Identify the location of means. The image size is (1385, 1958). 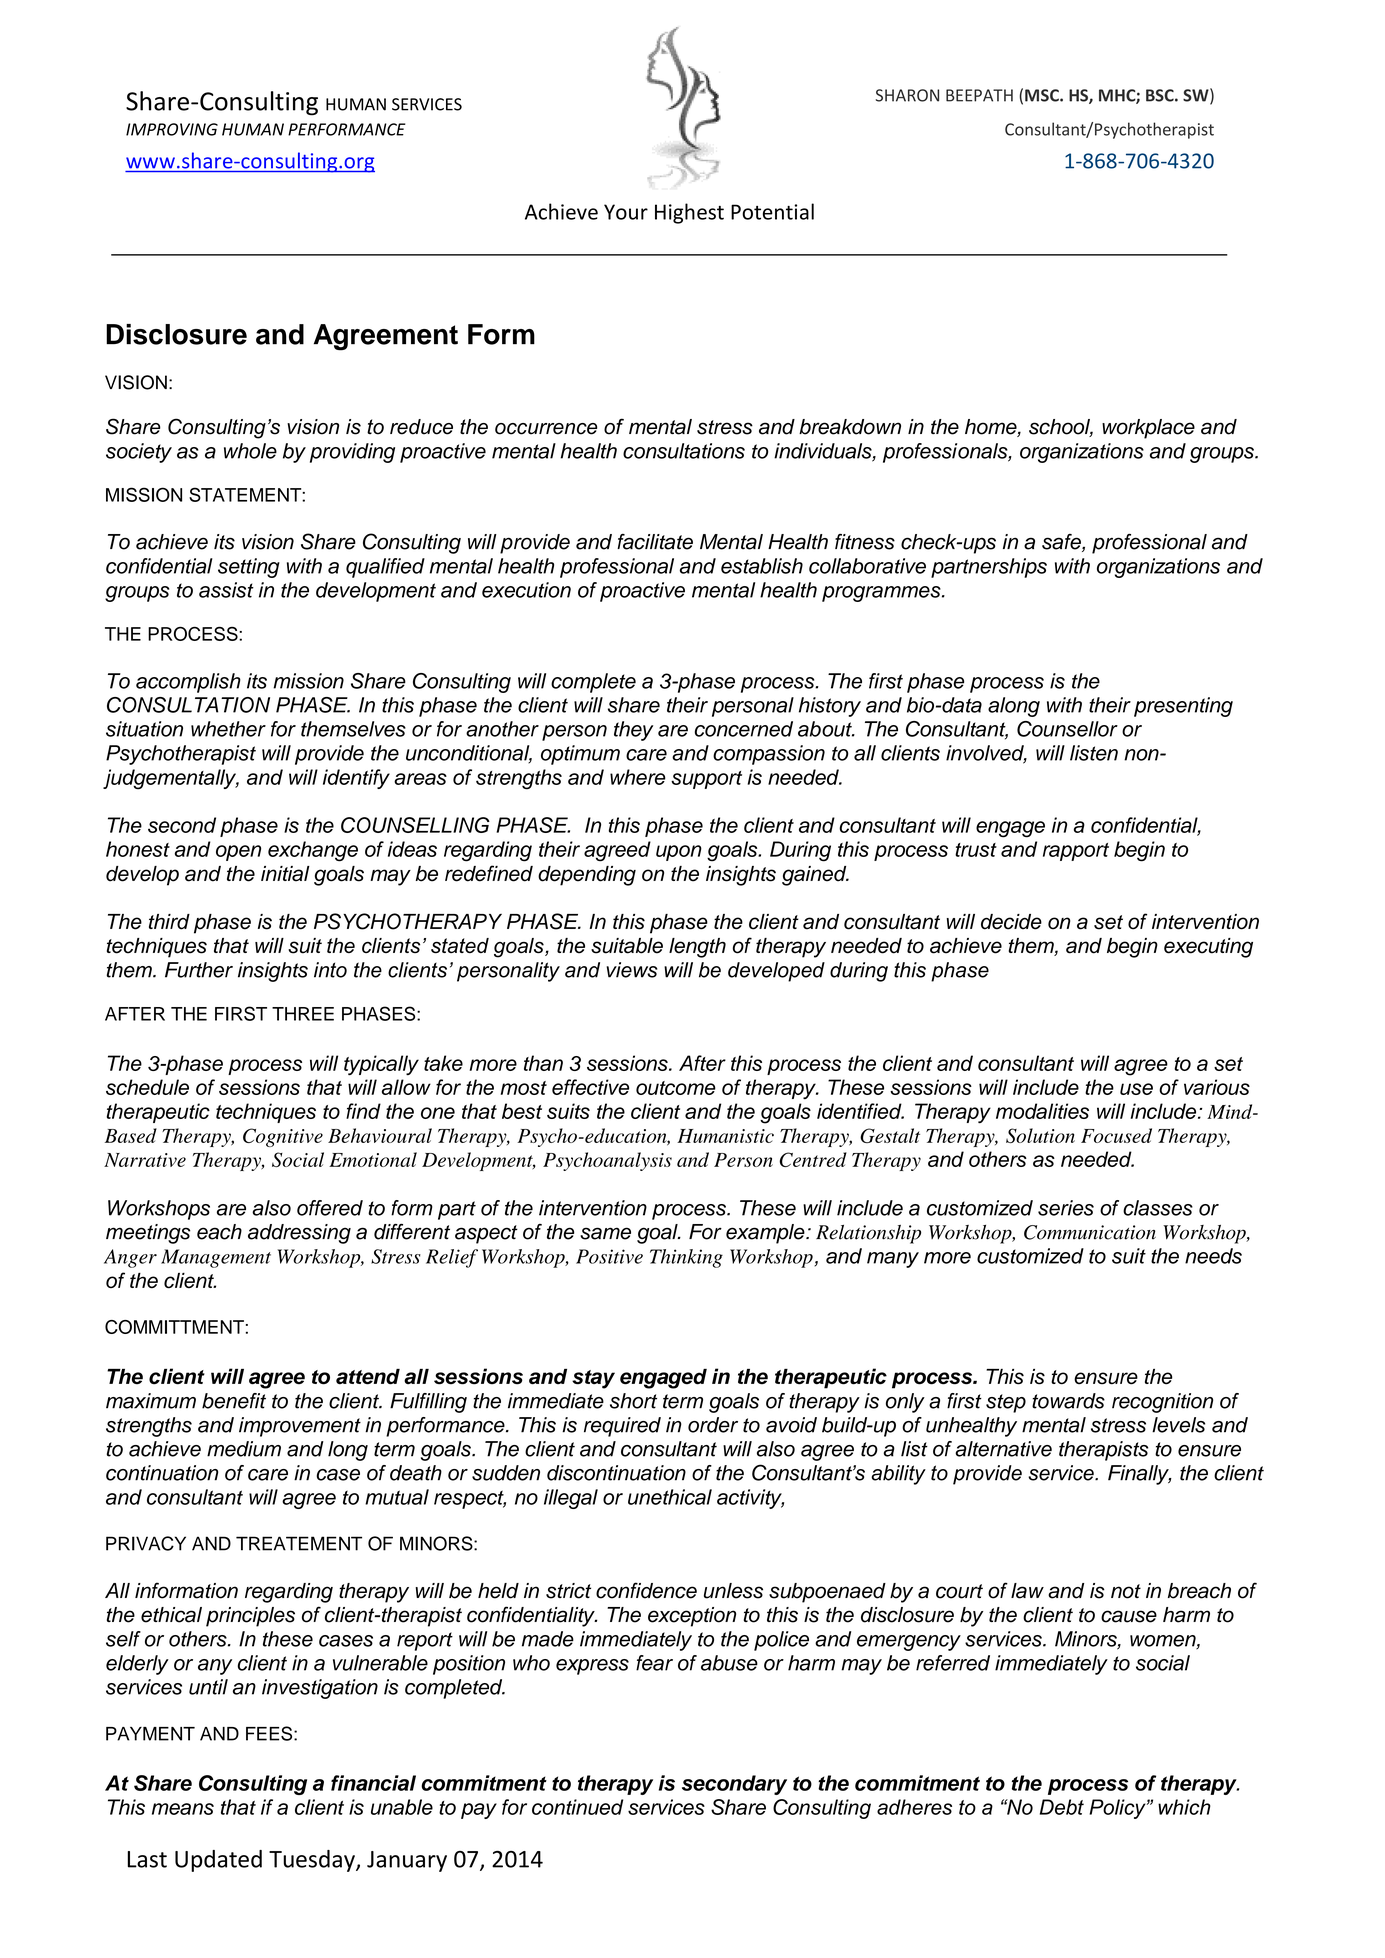
(183, 1809).
